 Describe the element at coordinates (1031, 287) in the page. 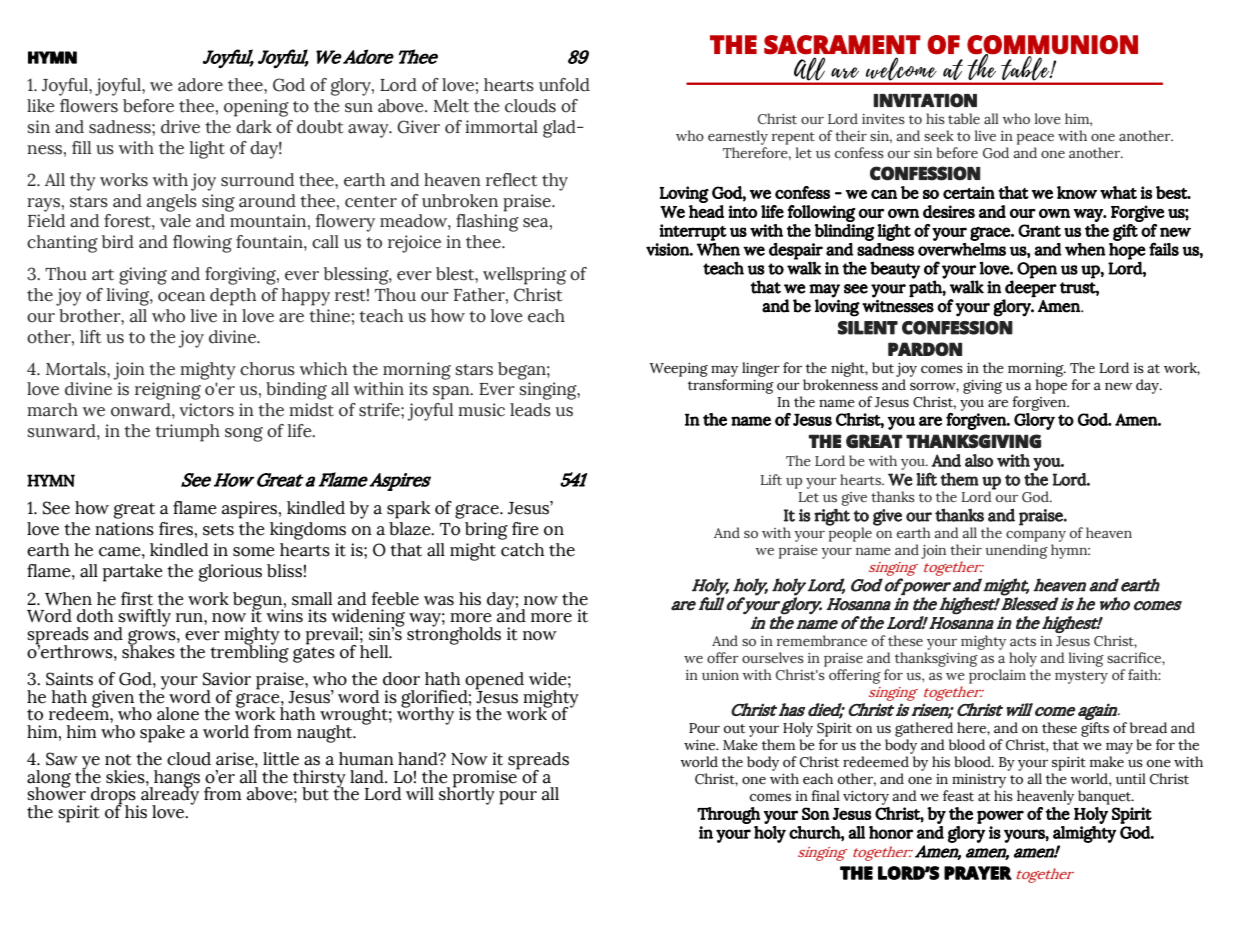

I see `deeper` at that location.
